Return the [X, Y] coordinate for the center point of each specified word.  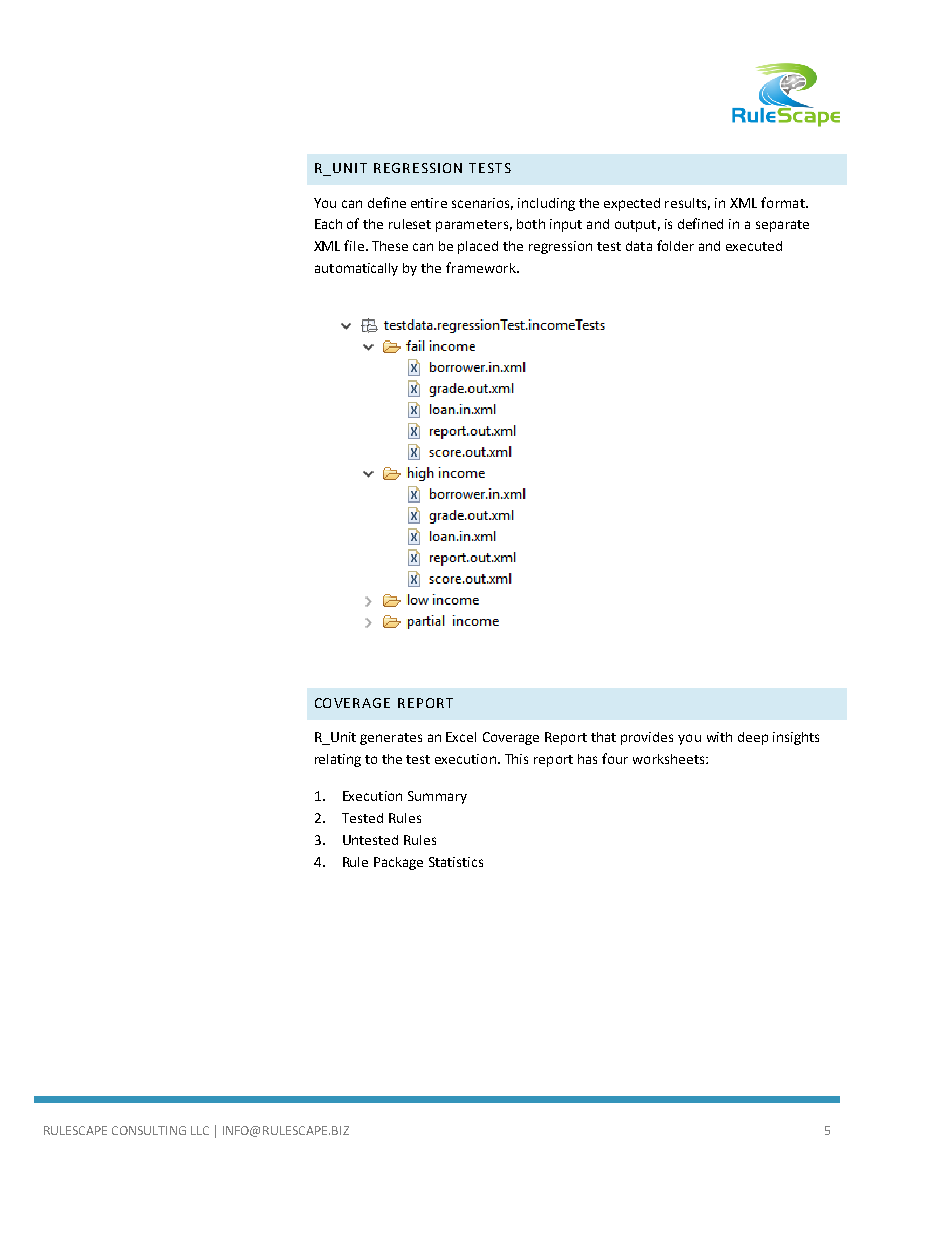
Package [398, 863]
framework [482, 267]
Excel [461, 737]
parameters [472, 226]
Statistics [456, 862]
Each [328, 224]
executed [754, 246]
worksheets [670, 759]
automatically [356, 269]
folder [675, 245]
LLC [200, 1130]
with [719, 737]
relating [338, 760]
